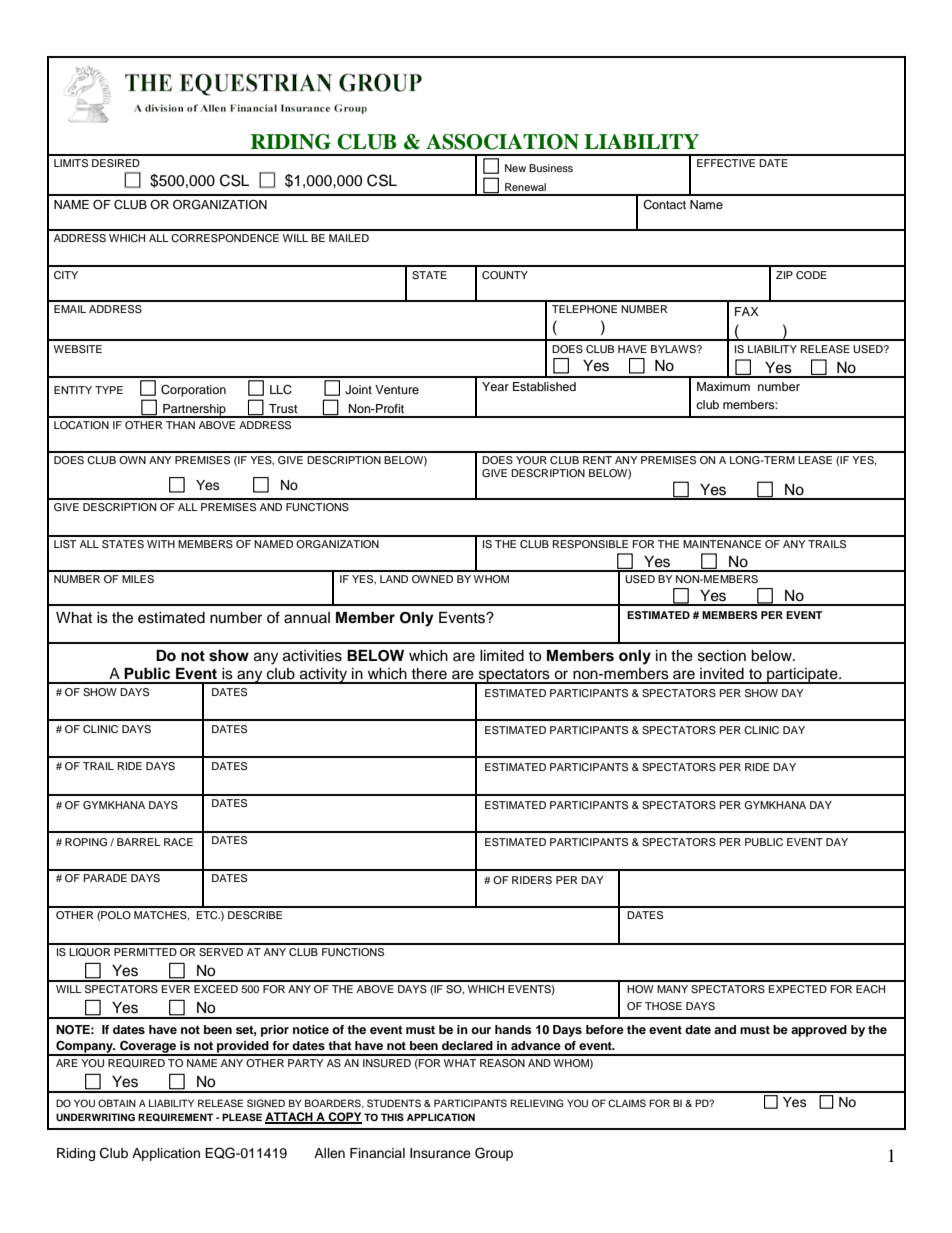 Image resolution: width=952 pixels, height=1233 pixels. What do you see at coordinates (502, 656) in the screenshot?
I see `limited` at bounding box center [502, 656].
